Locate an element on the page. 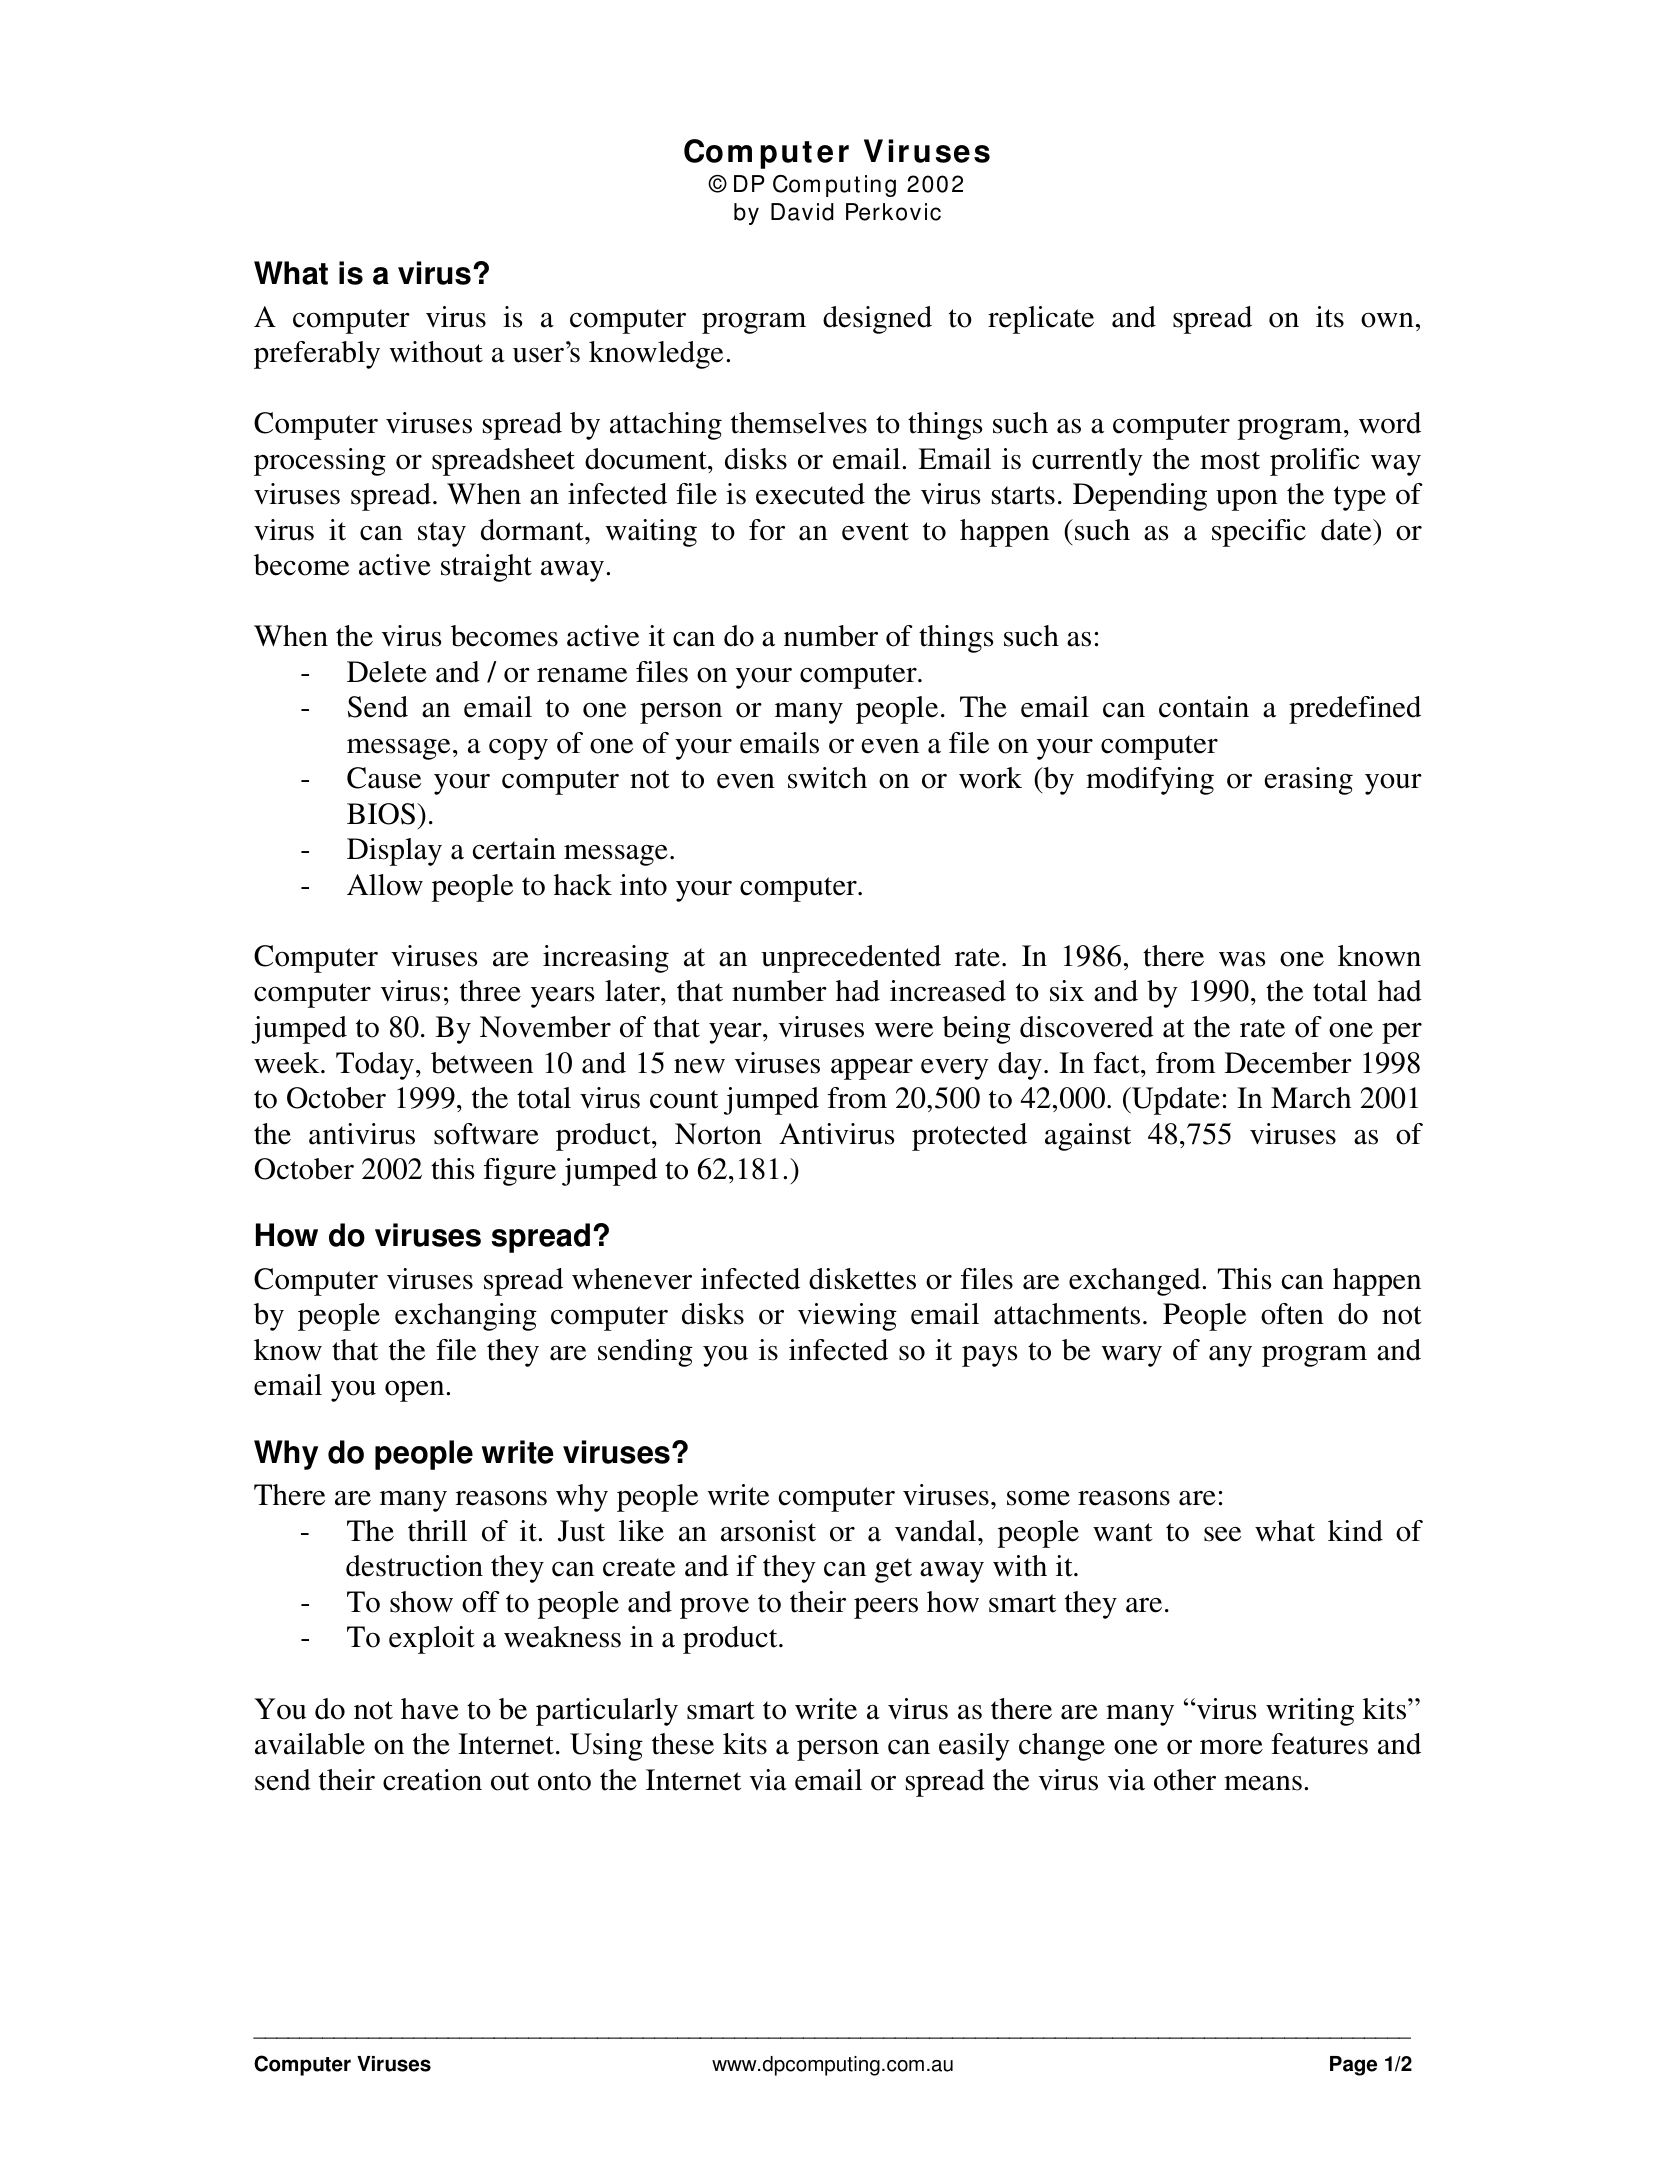  creation is located at coordinates (432, 1780).
